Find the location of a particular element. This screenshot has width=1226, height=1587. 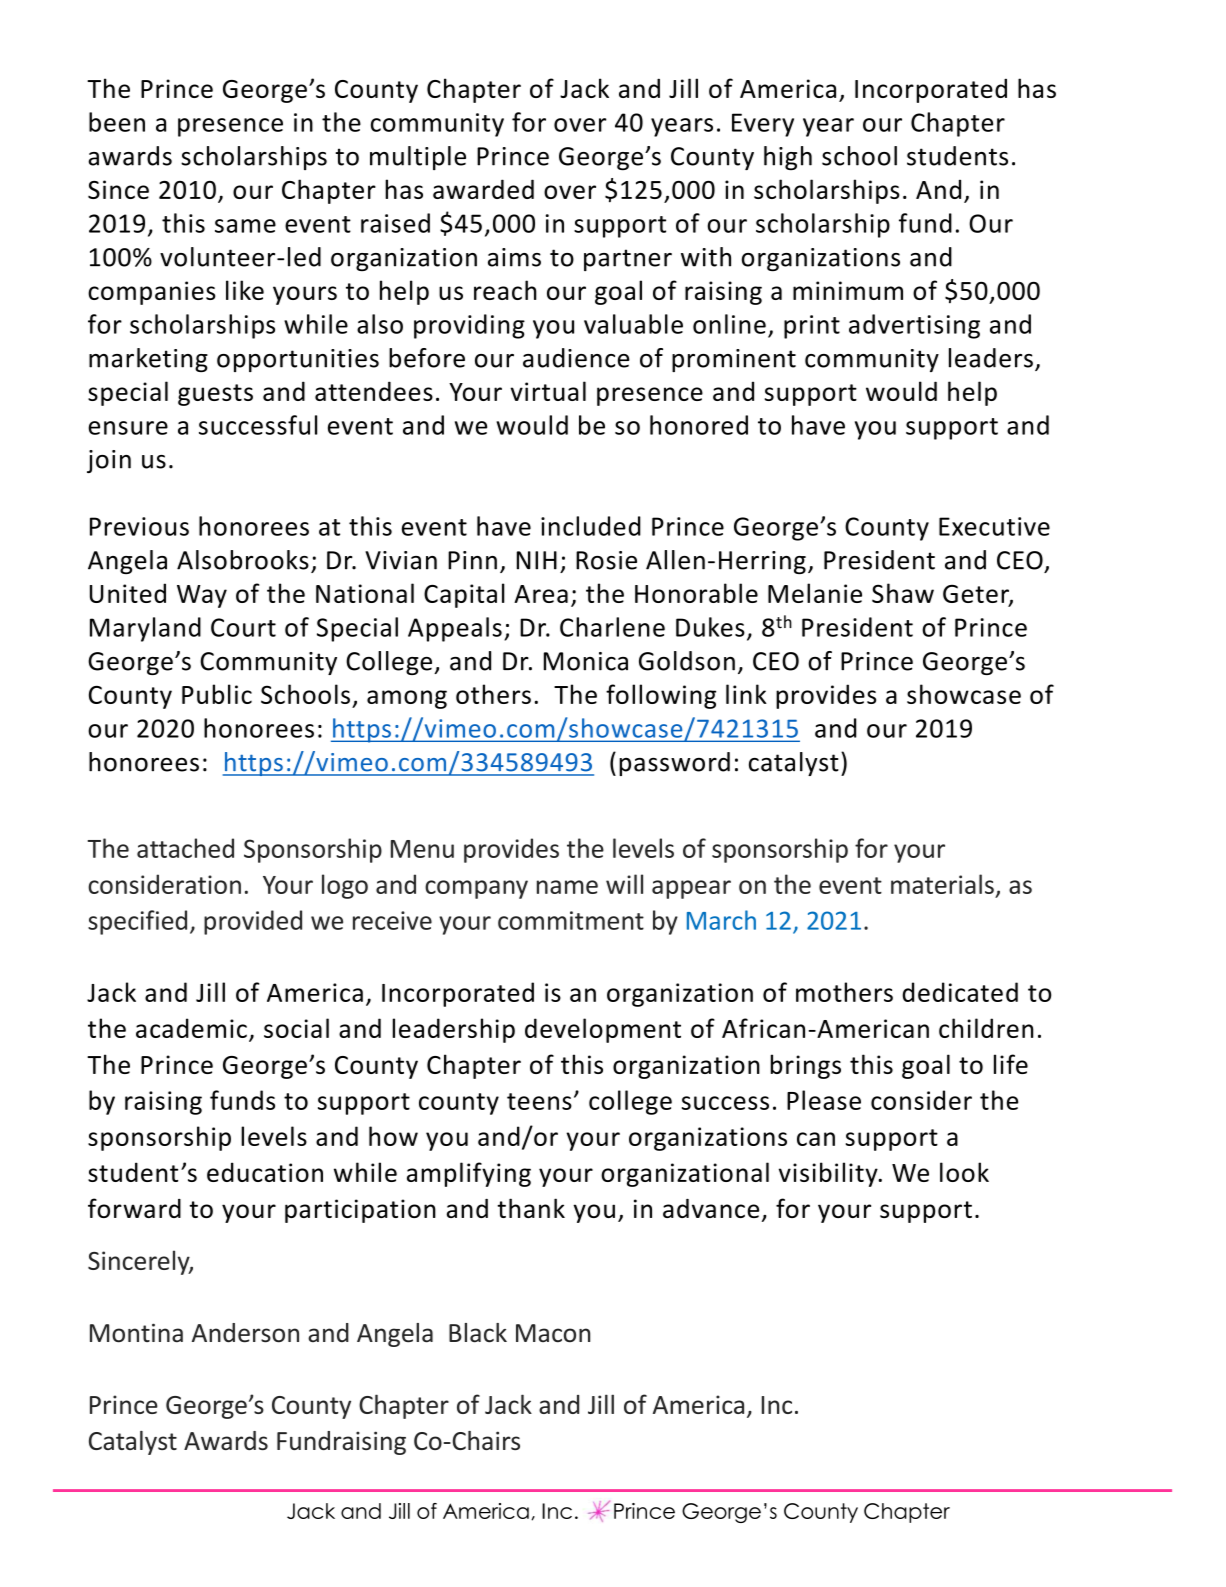

dedicated is located at coordinates (960, 992).
